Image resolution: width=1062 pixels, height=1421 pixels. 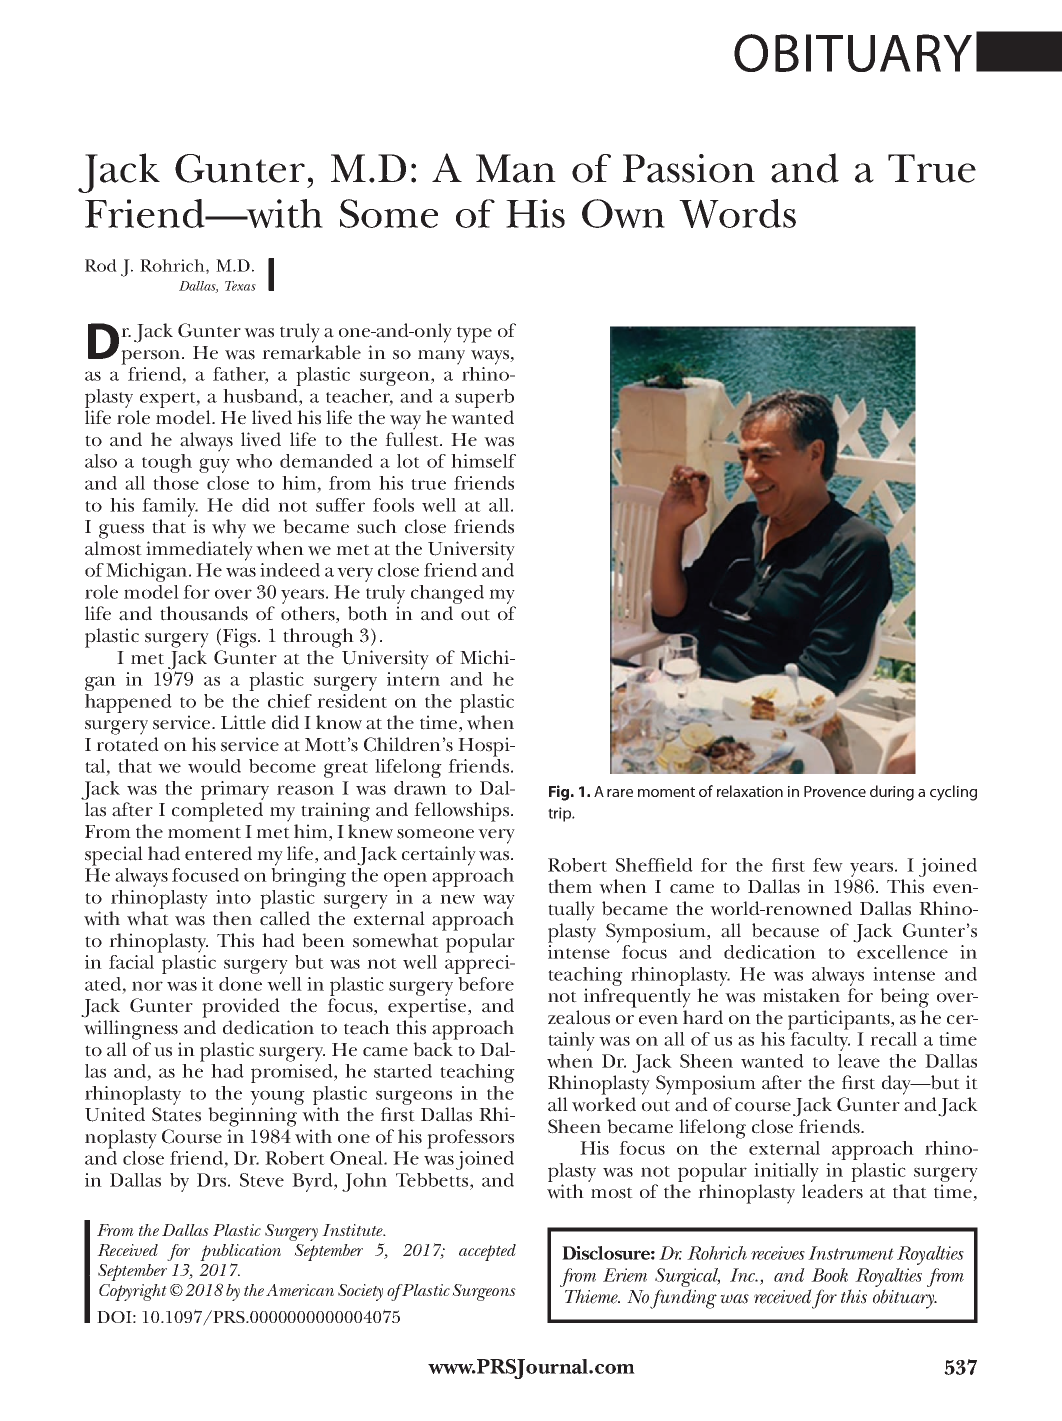 I want to click on Texas, so click(x=240, y=286).
